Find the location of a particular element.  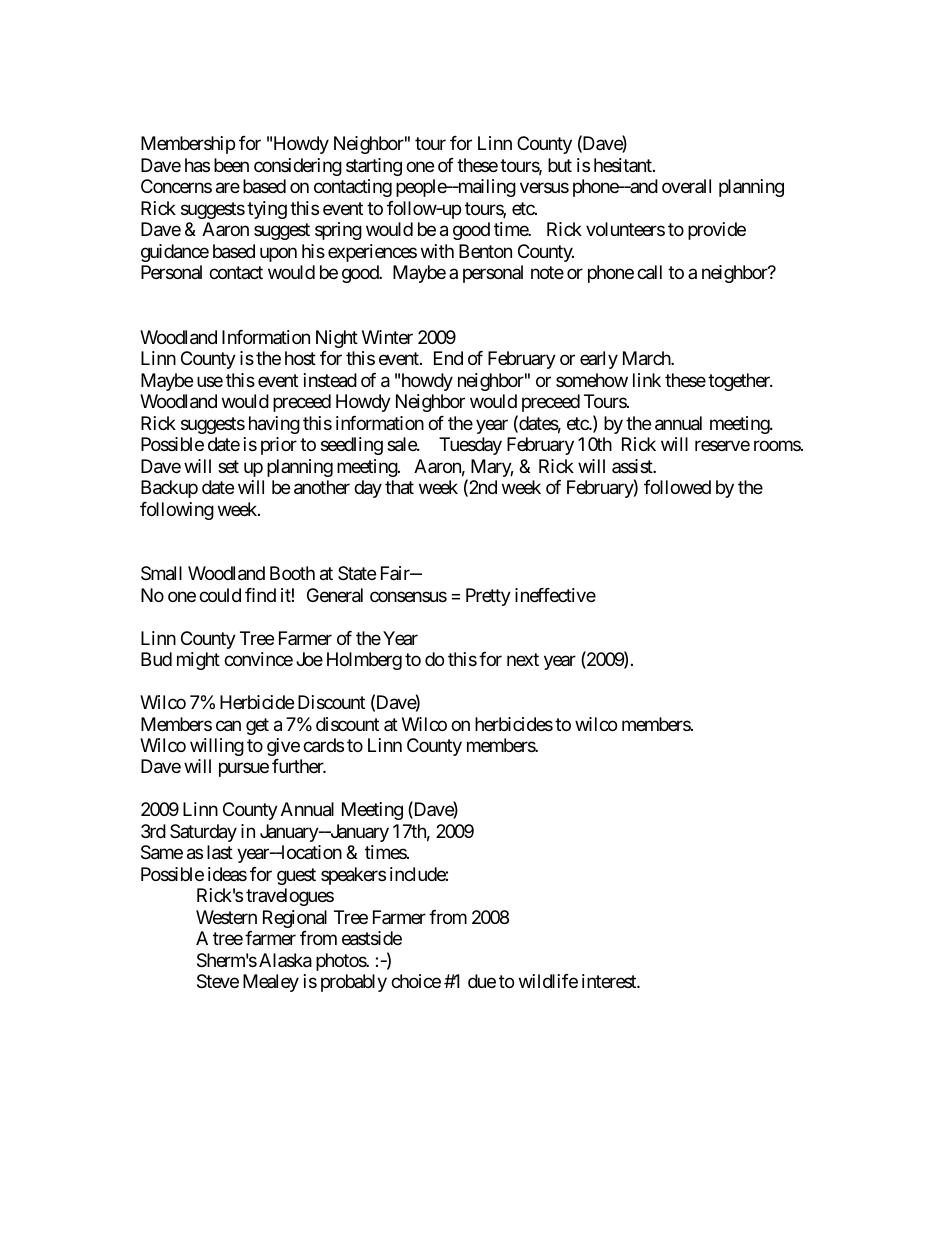

could is located at coordinates (220, 595).
